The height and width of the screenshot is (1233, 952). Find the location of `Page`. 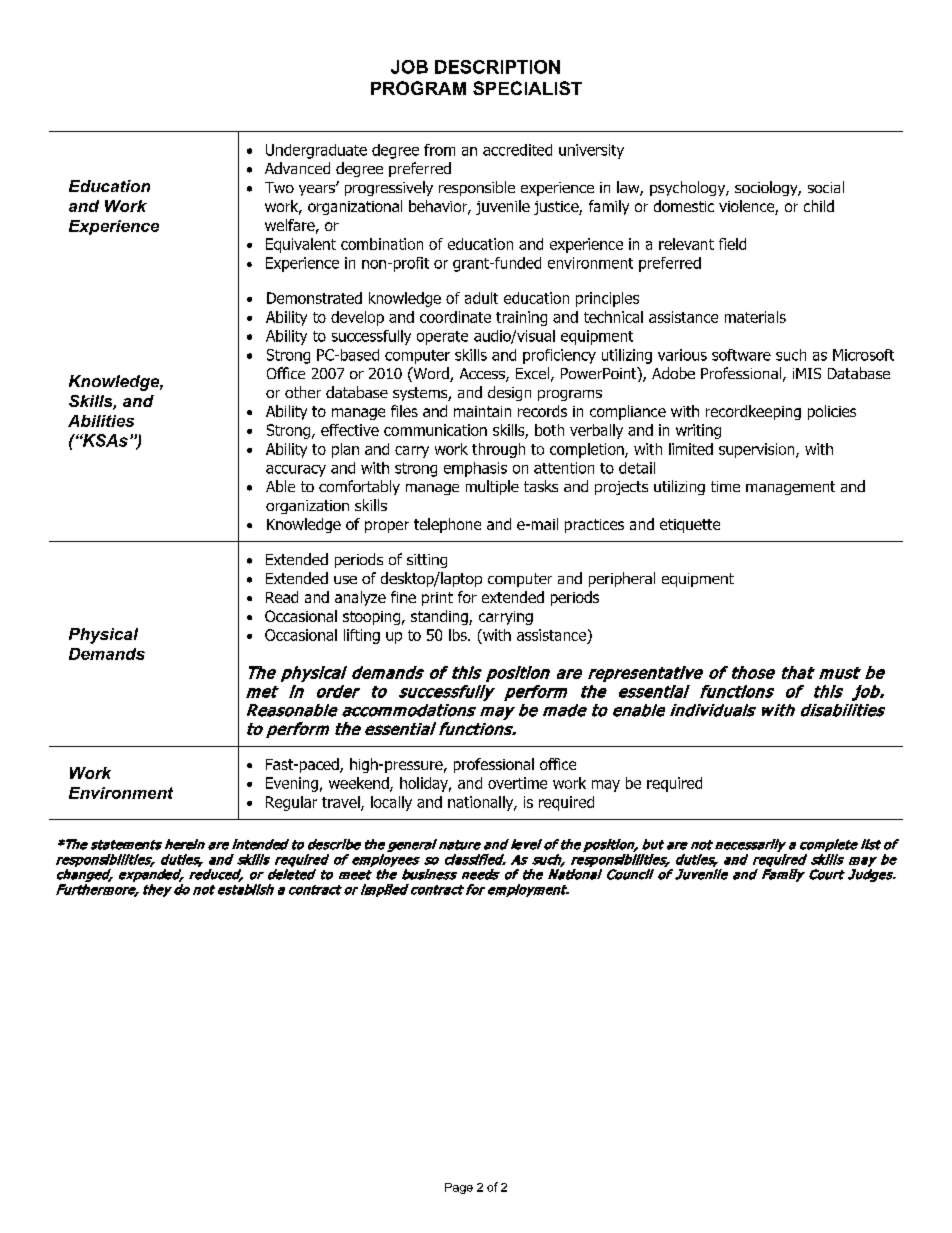

Page is located at coordinates (459, 1188).
